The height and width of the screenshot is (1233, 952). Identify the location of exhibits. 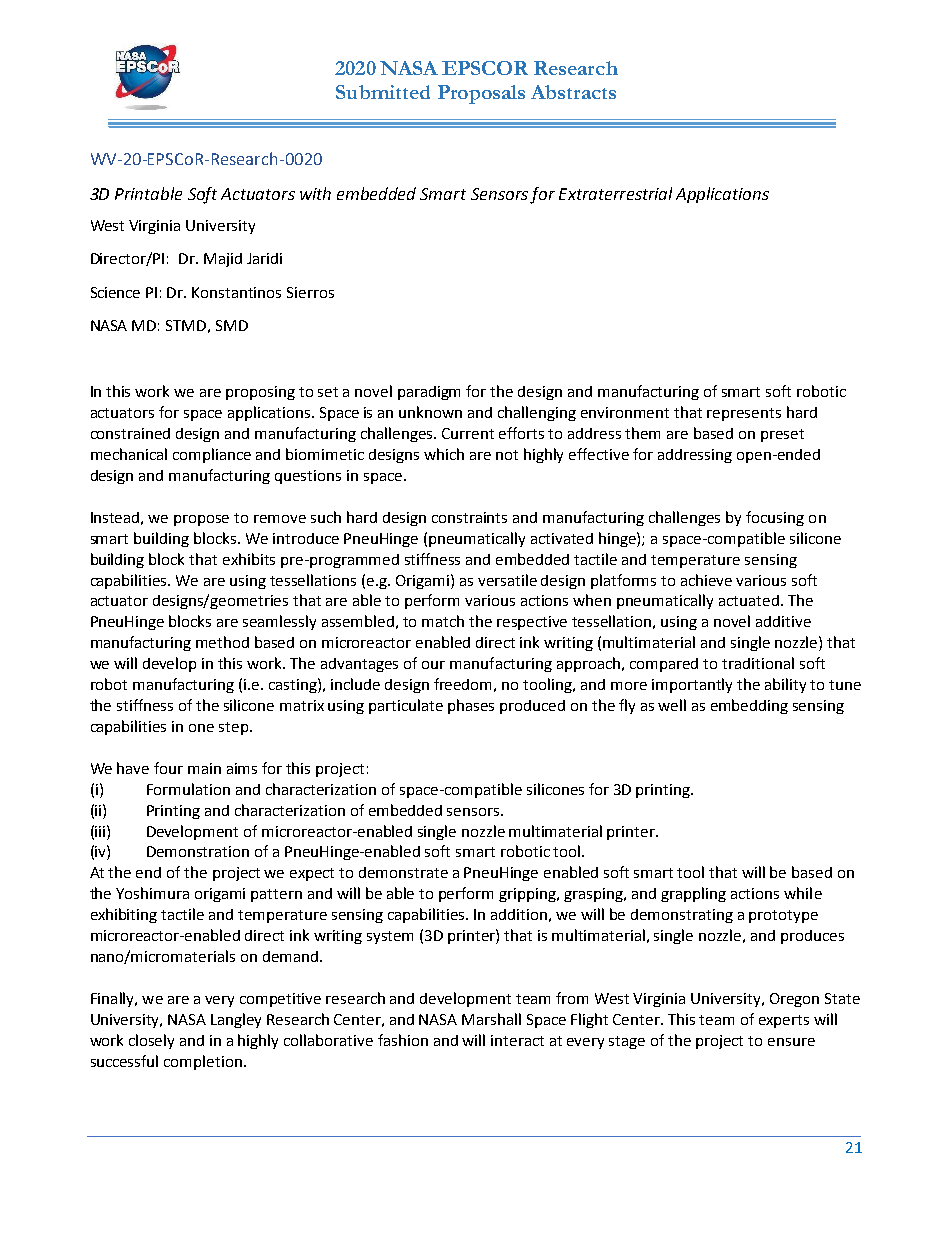
(249, 559).
